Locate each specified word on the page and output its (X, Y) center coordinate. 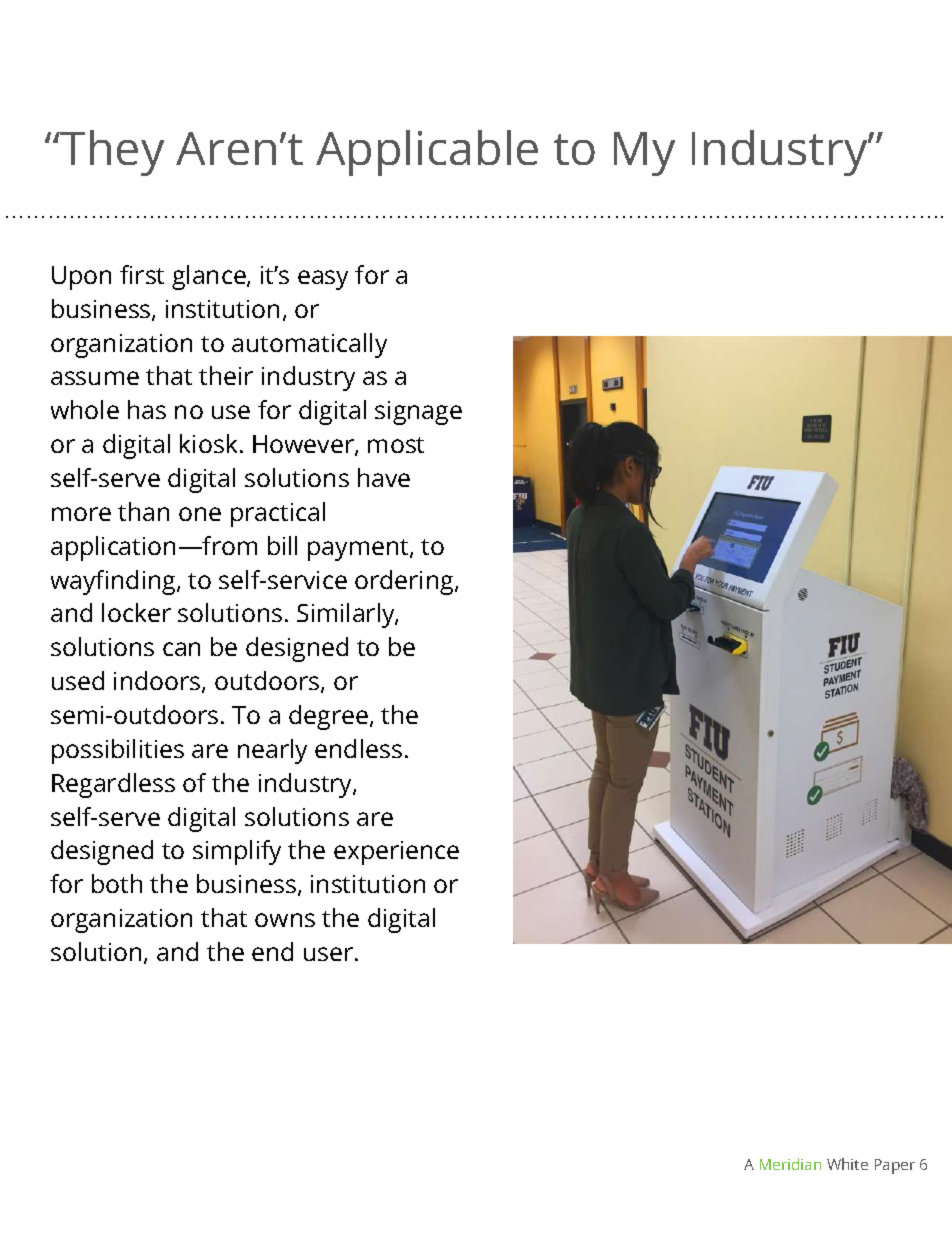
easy (323, 280)
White (847, 1164)
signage (418, 413)
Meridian (790, 1164)
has (147, 409)
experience (396, 853)
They (111, 153)
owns (285, 920)
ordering (405, 582)
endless (358, 748)
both (117, 883)
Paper (895, 1166)
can (181, 649)
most (396, 445)
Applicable (427, 153)
